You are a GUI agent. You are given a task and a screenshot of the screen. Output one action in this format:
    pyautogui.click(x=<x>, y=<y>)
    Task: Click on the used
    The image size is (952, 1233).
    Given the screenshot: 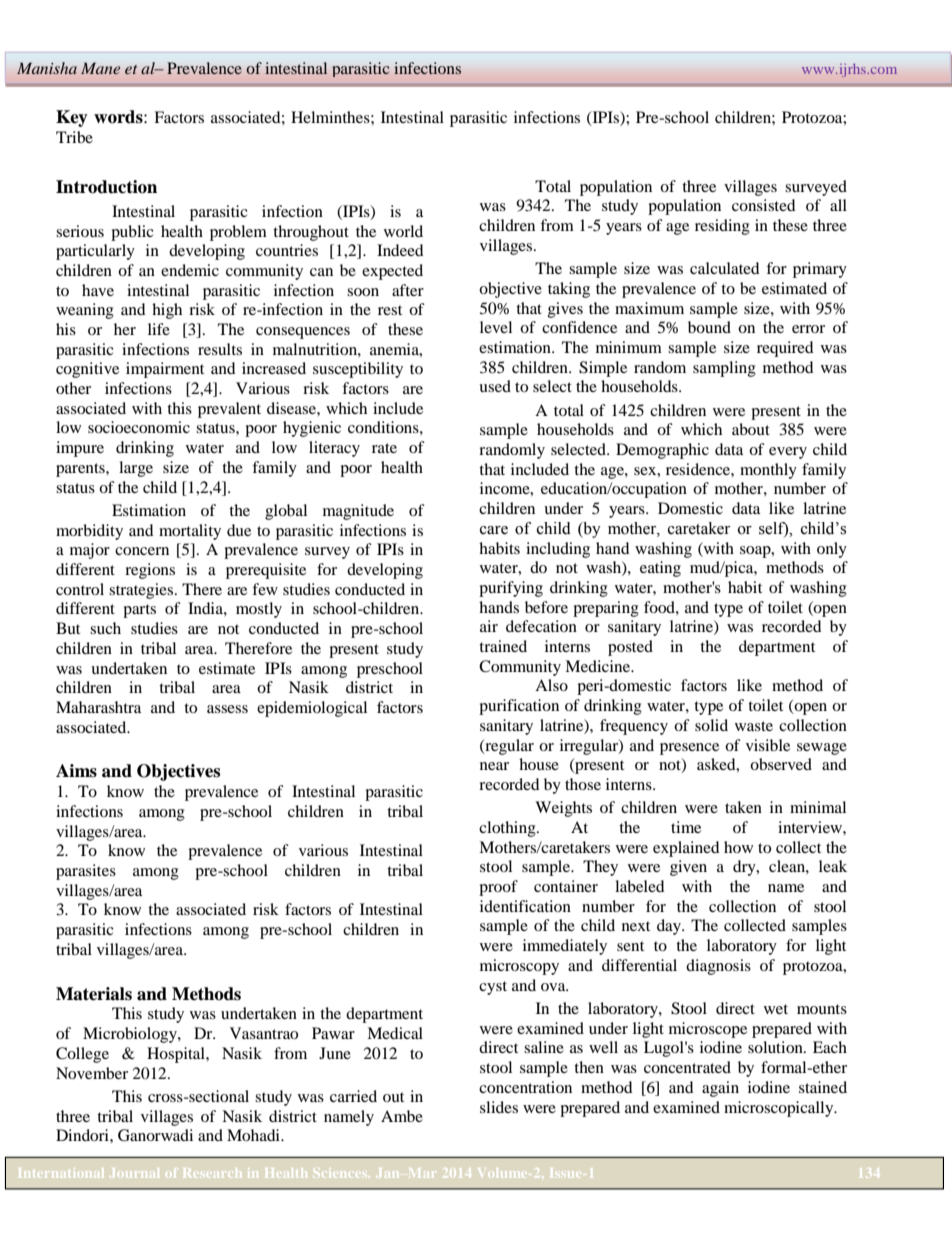 What is the action you would take?
    pyautogui.click(x=495, y=386)
